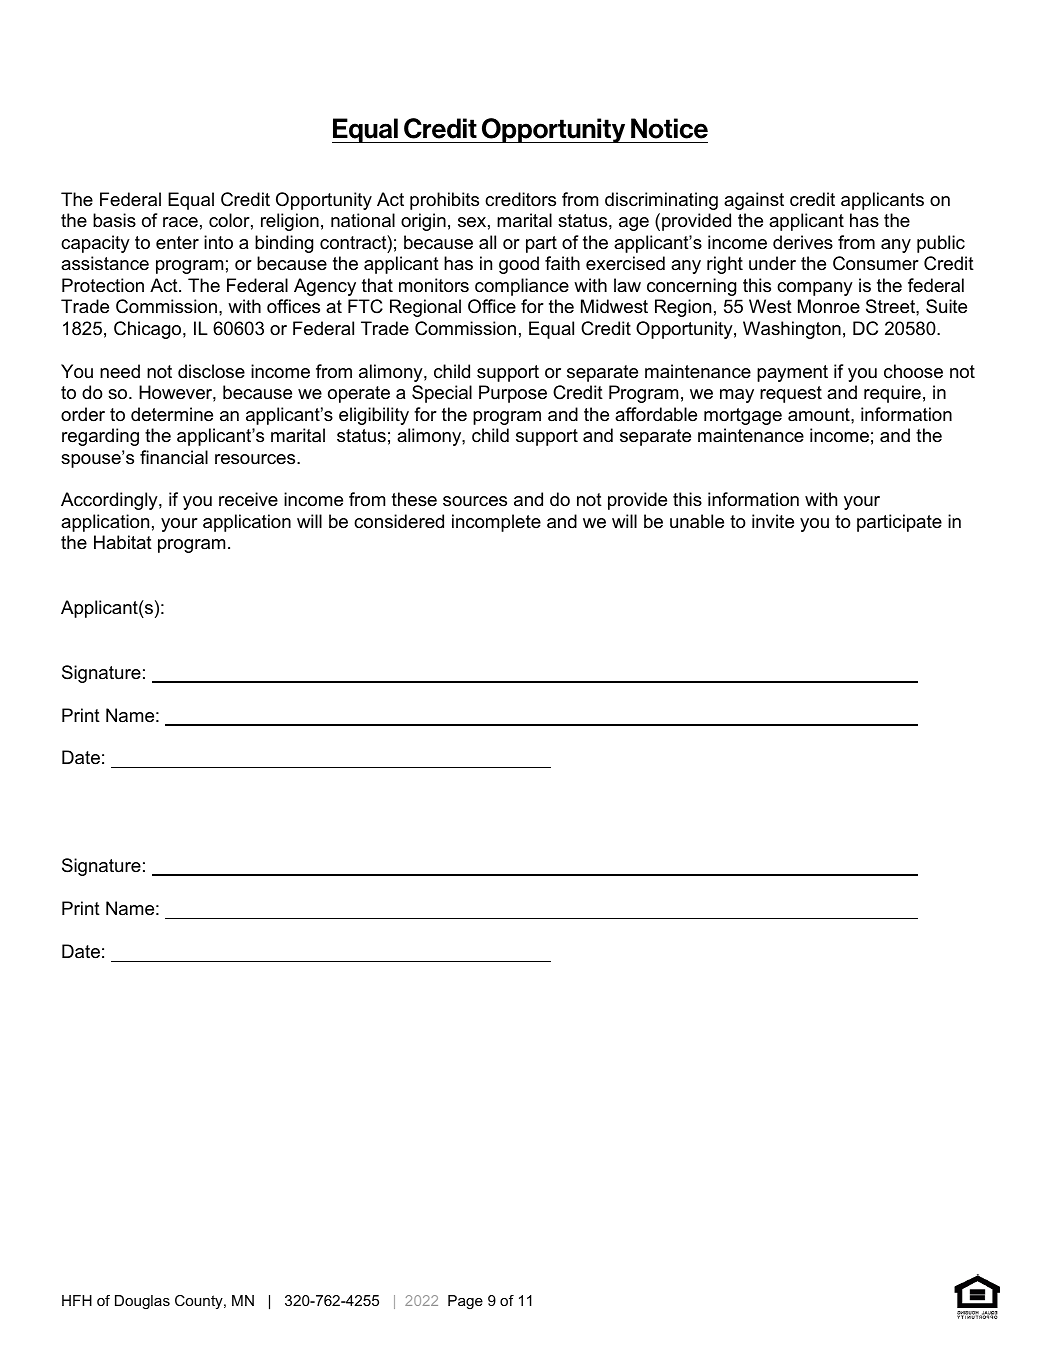 The width and height of the screenshot is (1040, 1346). What do you see at coordinates (399, 521) in the screenshot?
I see `considered` at bounding box center [399, 521].
